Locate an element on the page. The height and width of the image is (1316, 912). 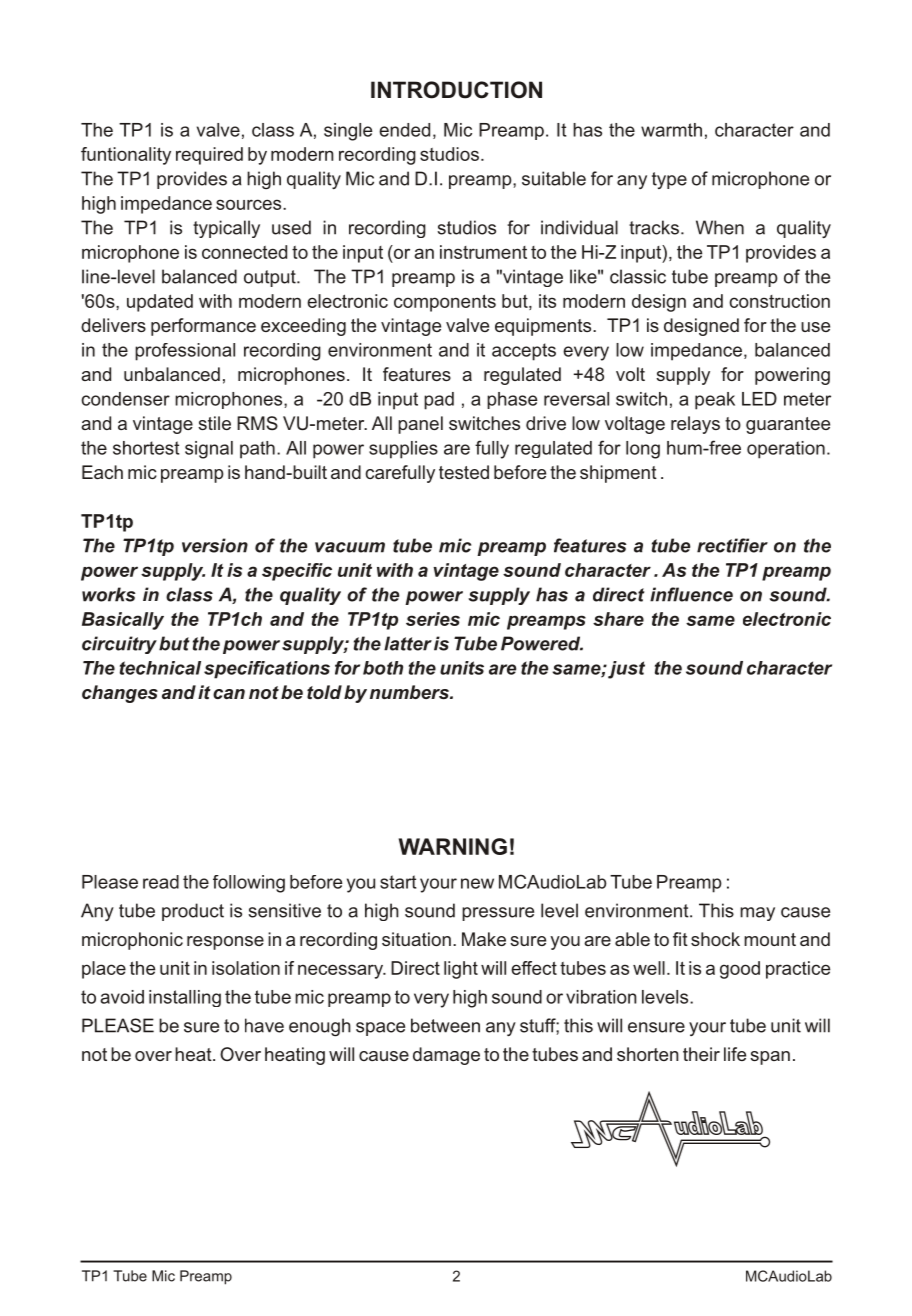
influence is located at coordinates (691, 594).
